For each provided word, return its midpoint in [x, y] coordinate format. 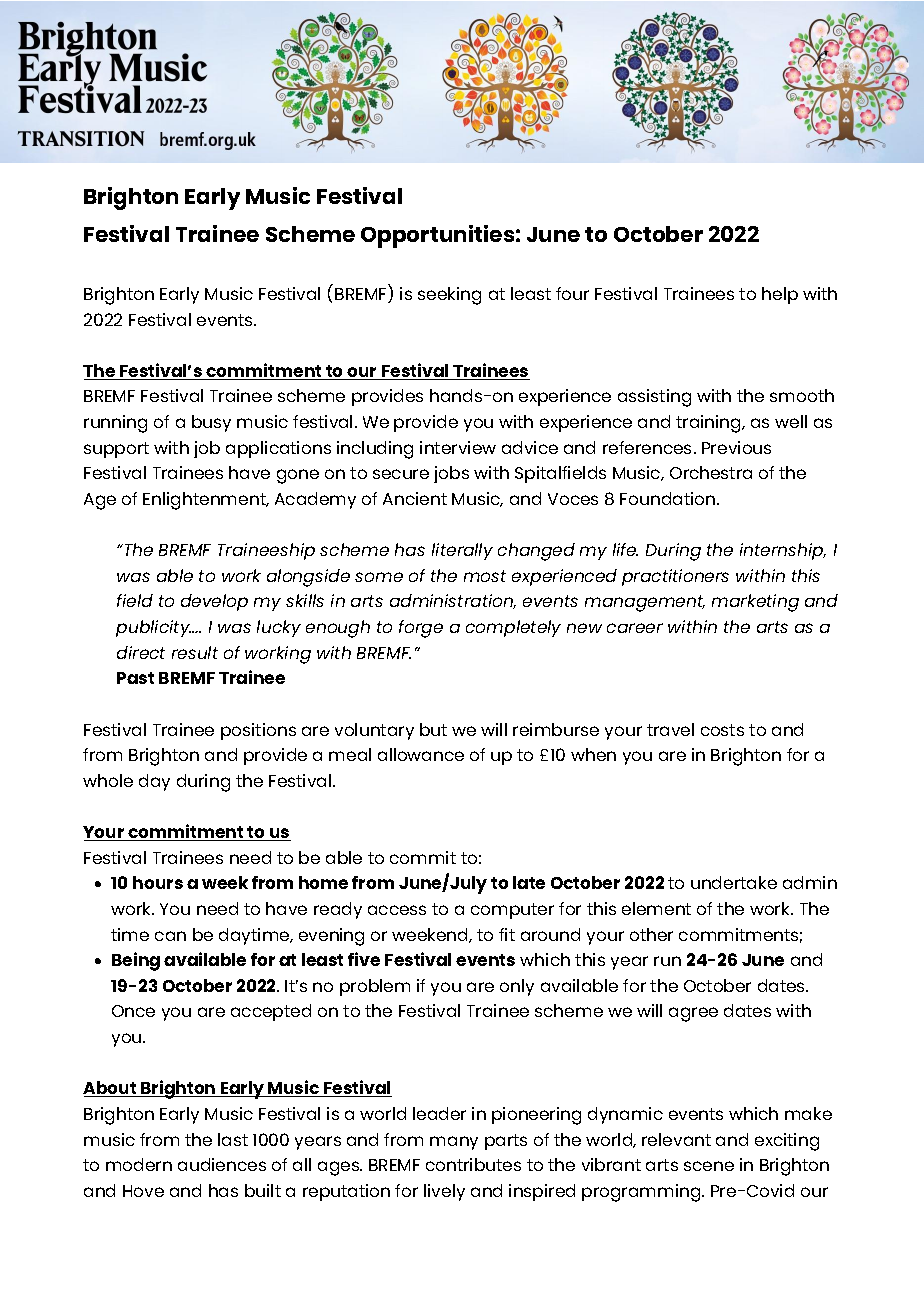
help [780, 295]
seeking [449, 296]
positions [258, 731]
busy [211, 423]
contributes [473, 1164]
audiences [222, 1164]
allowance [421, 754]
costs [722, 730]
